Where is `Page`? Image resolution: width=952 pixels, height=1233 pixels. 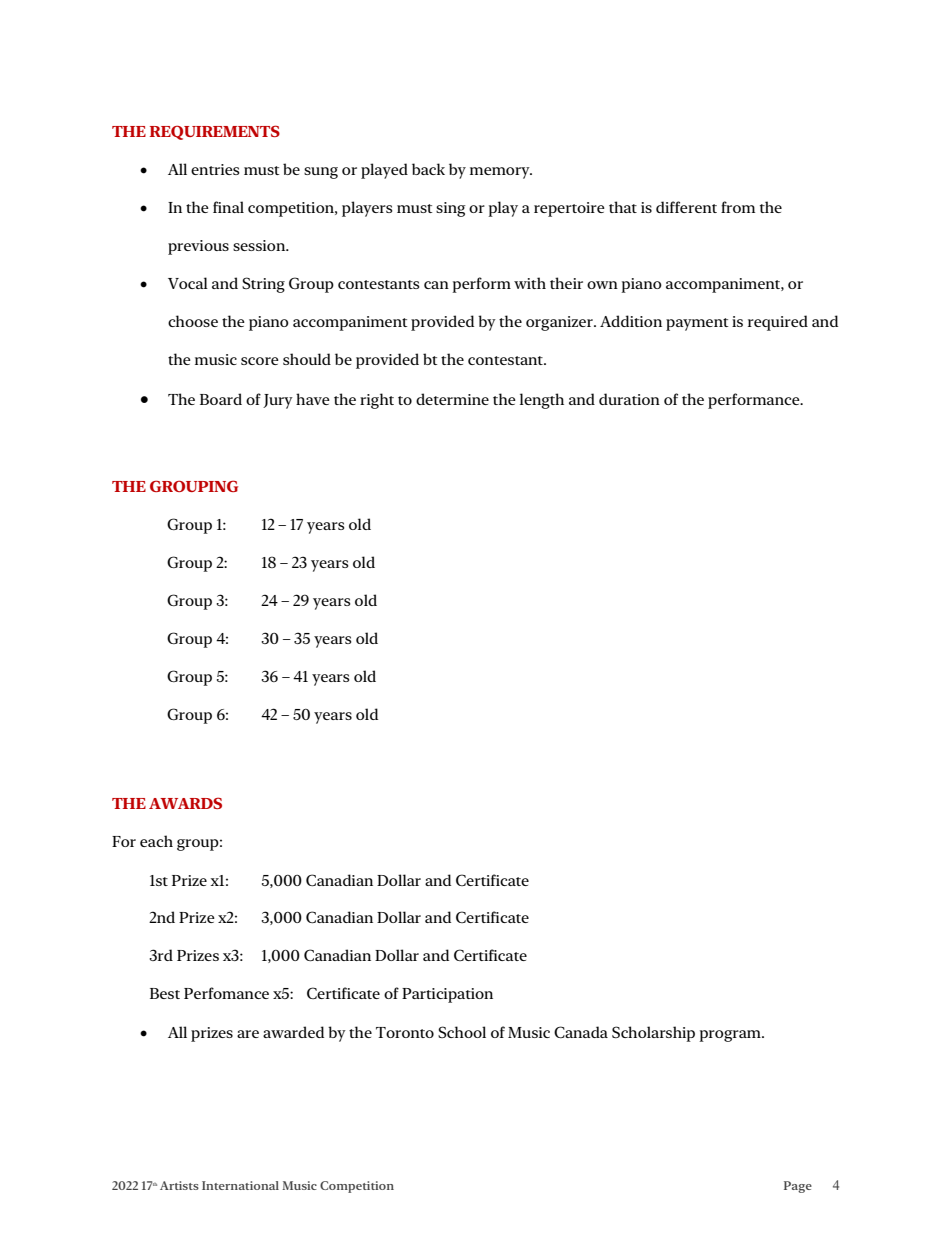 Page is located at coordinates (798, 1187).
